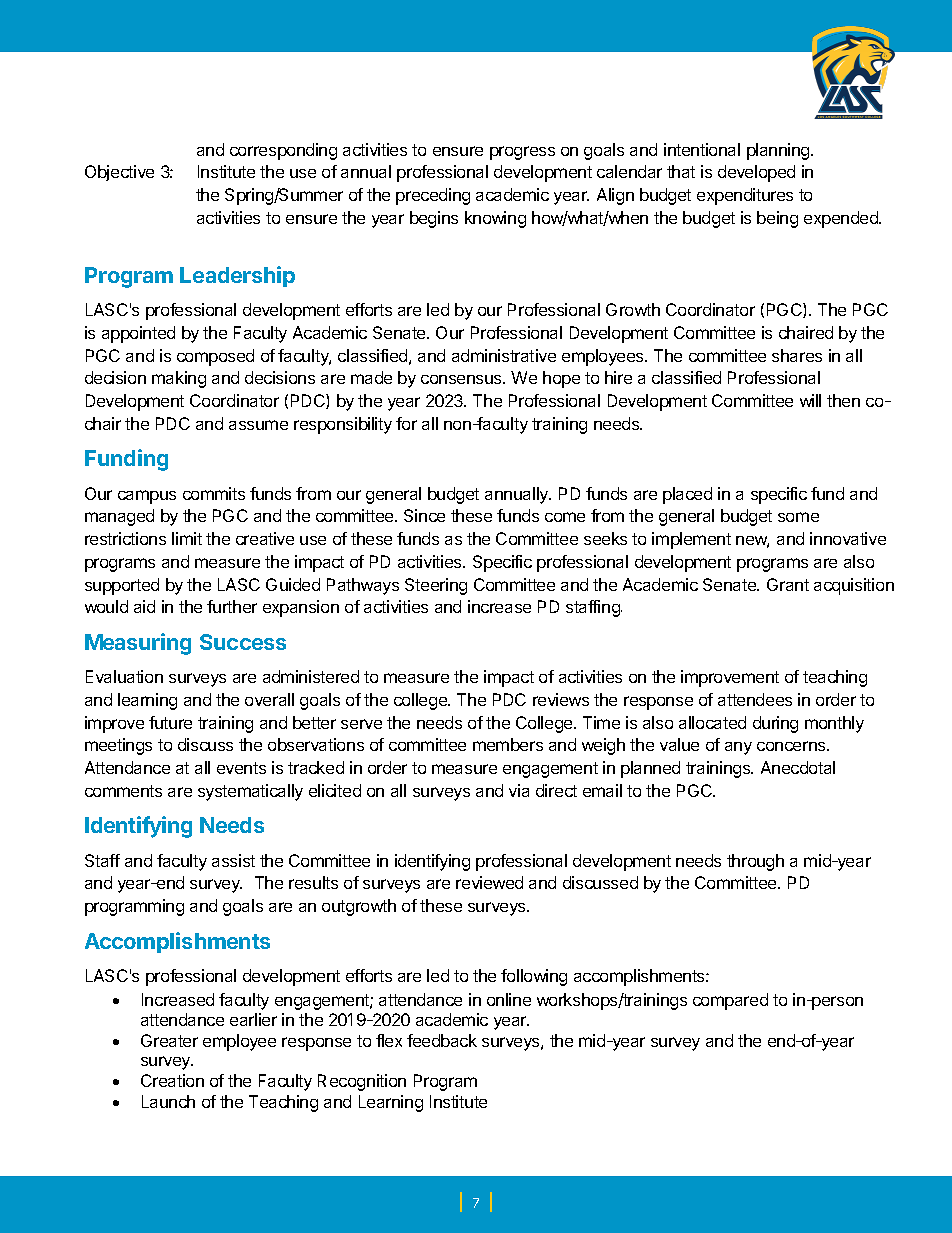  Describe the element at coordinates (433, 196) in the document. I see `preceding` at that location.
